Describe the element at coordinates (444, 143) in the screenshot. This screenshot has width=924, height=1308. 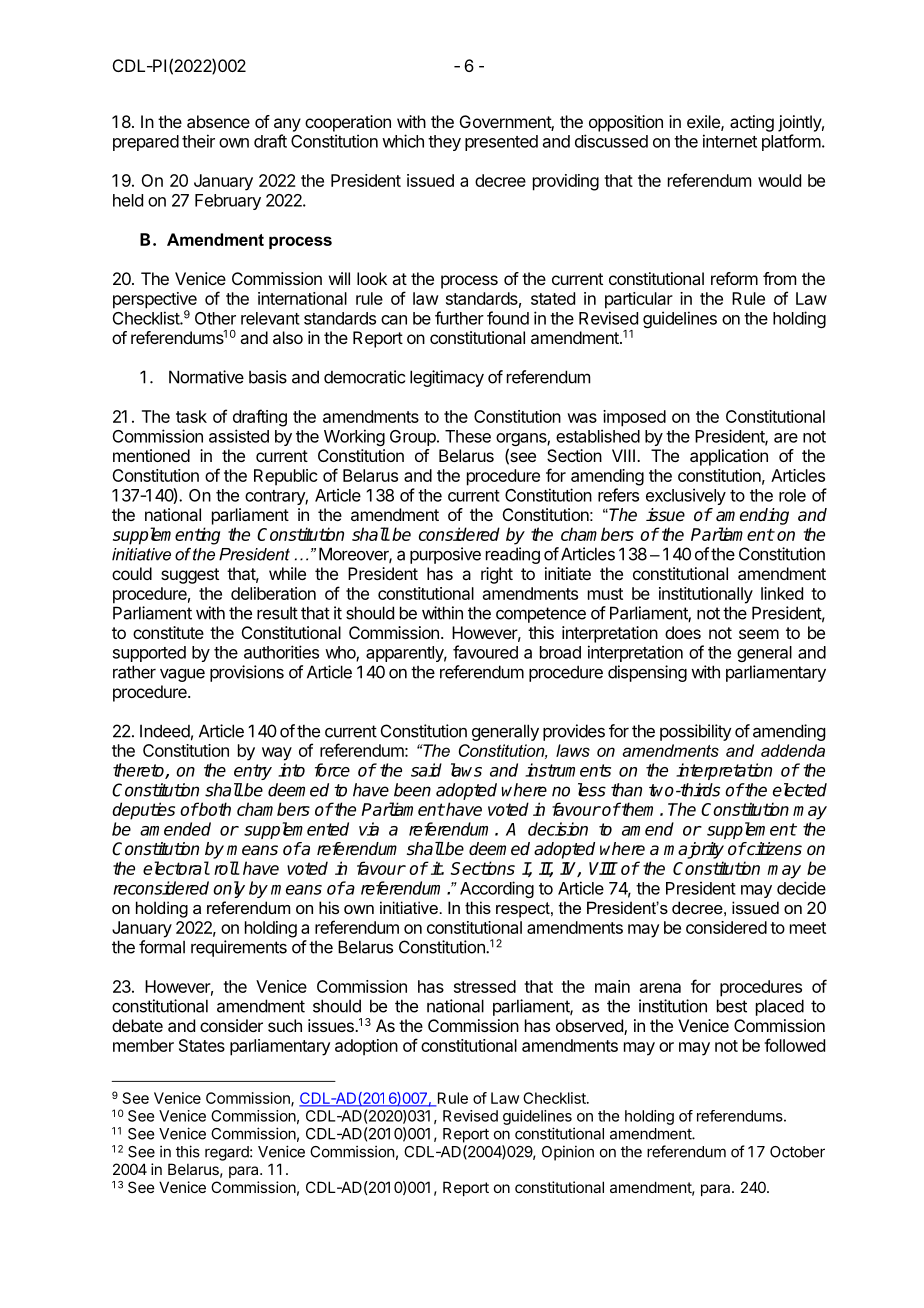
I see `they` at that location.
